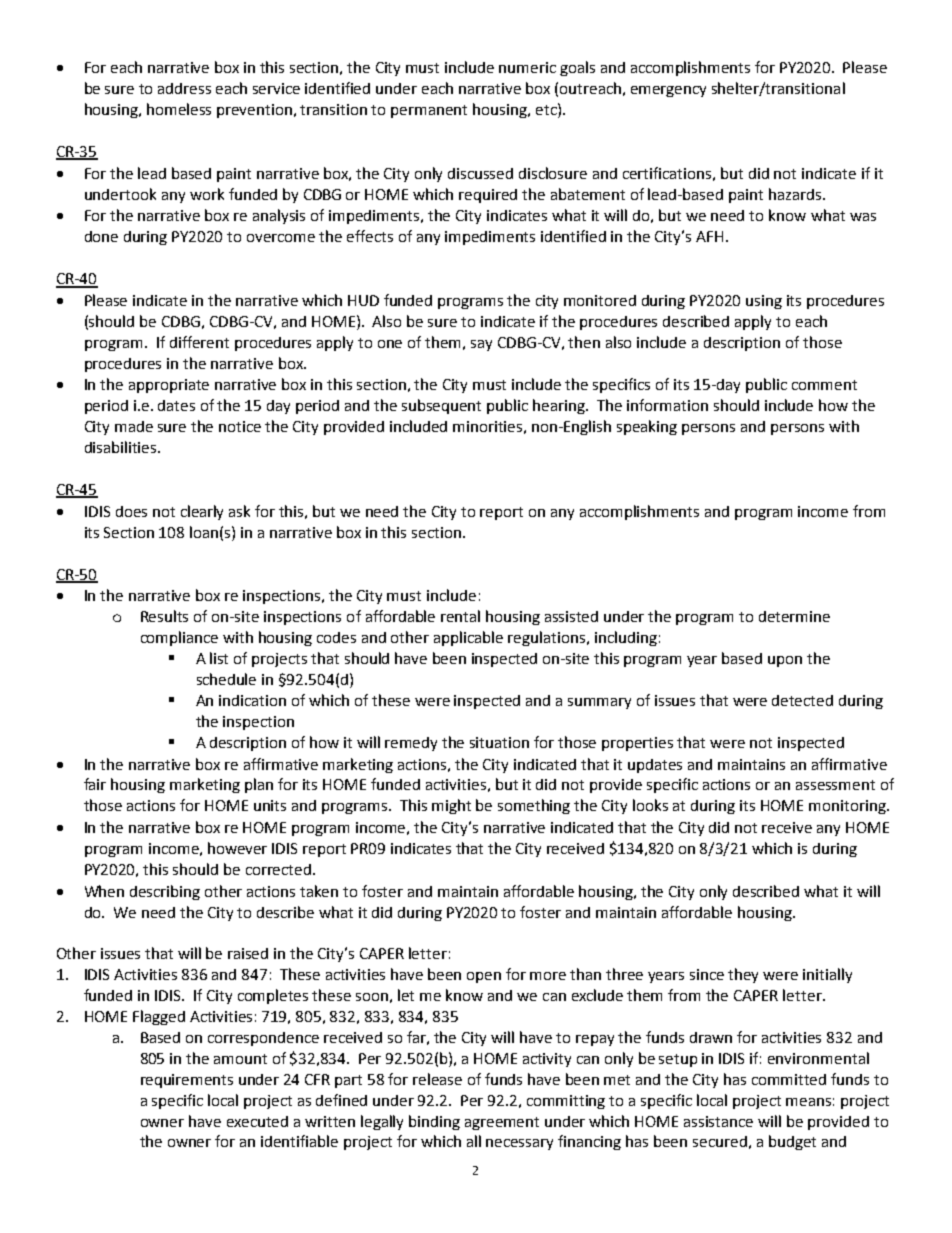 This document has height=1233, width=952. What do you see at coordinates (184, 88) in the document?
I see `address` at bounding box center [184, 88].
